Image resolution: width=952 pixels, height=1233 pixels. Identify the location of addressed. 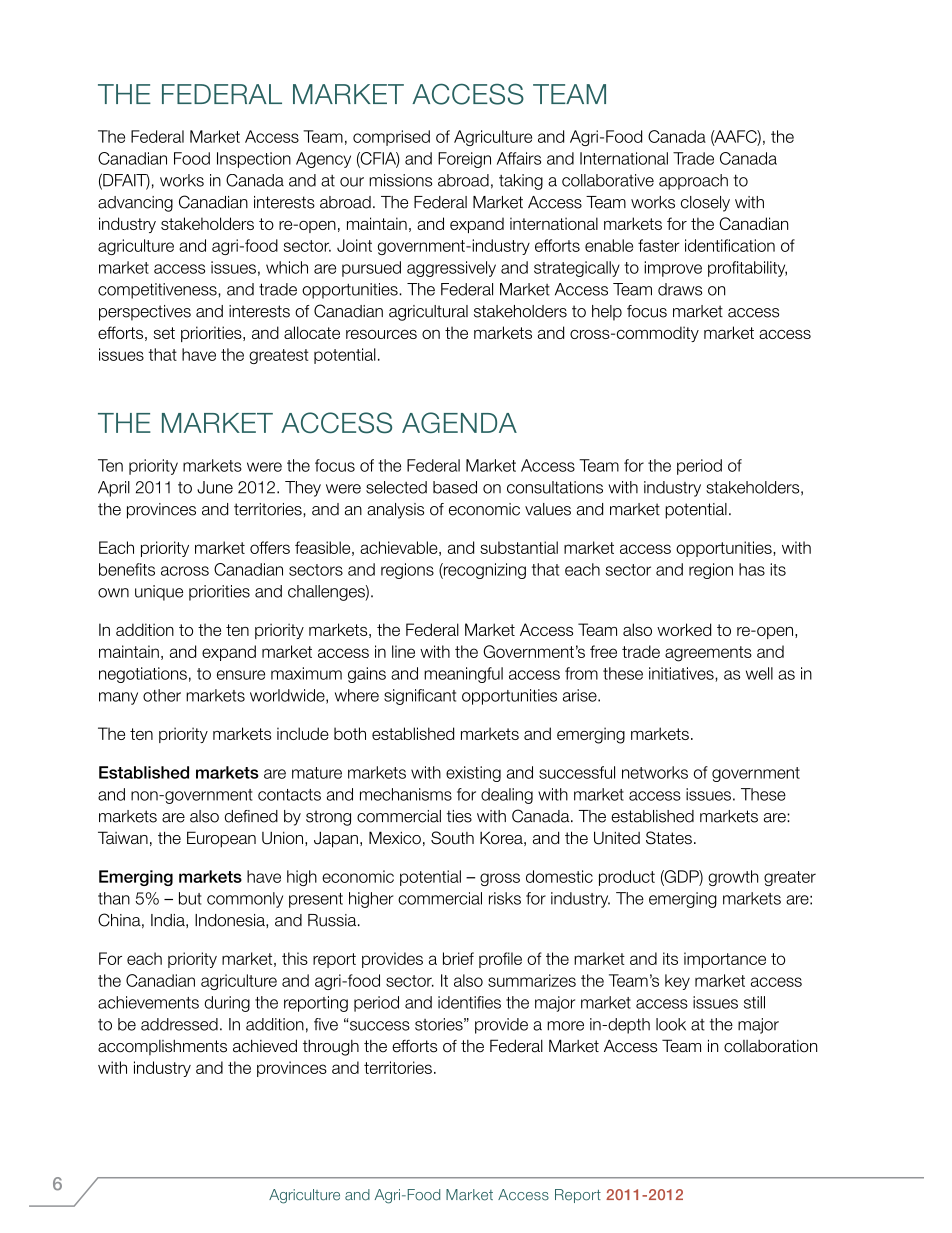
(179, 1024).
